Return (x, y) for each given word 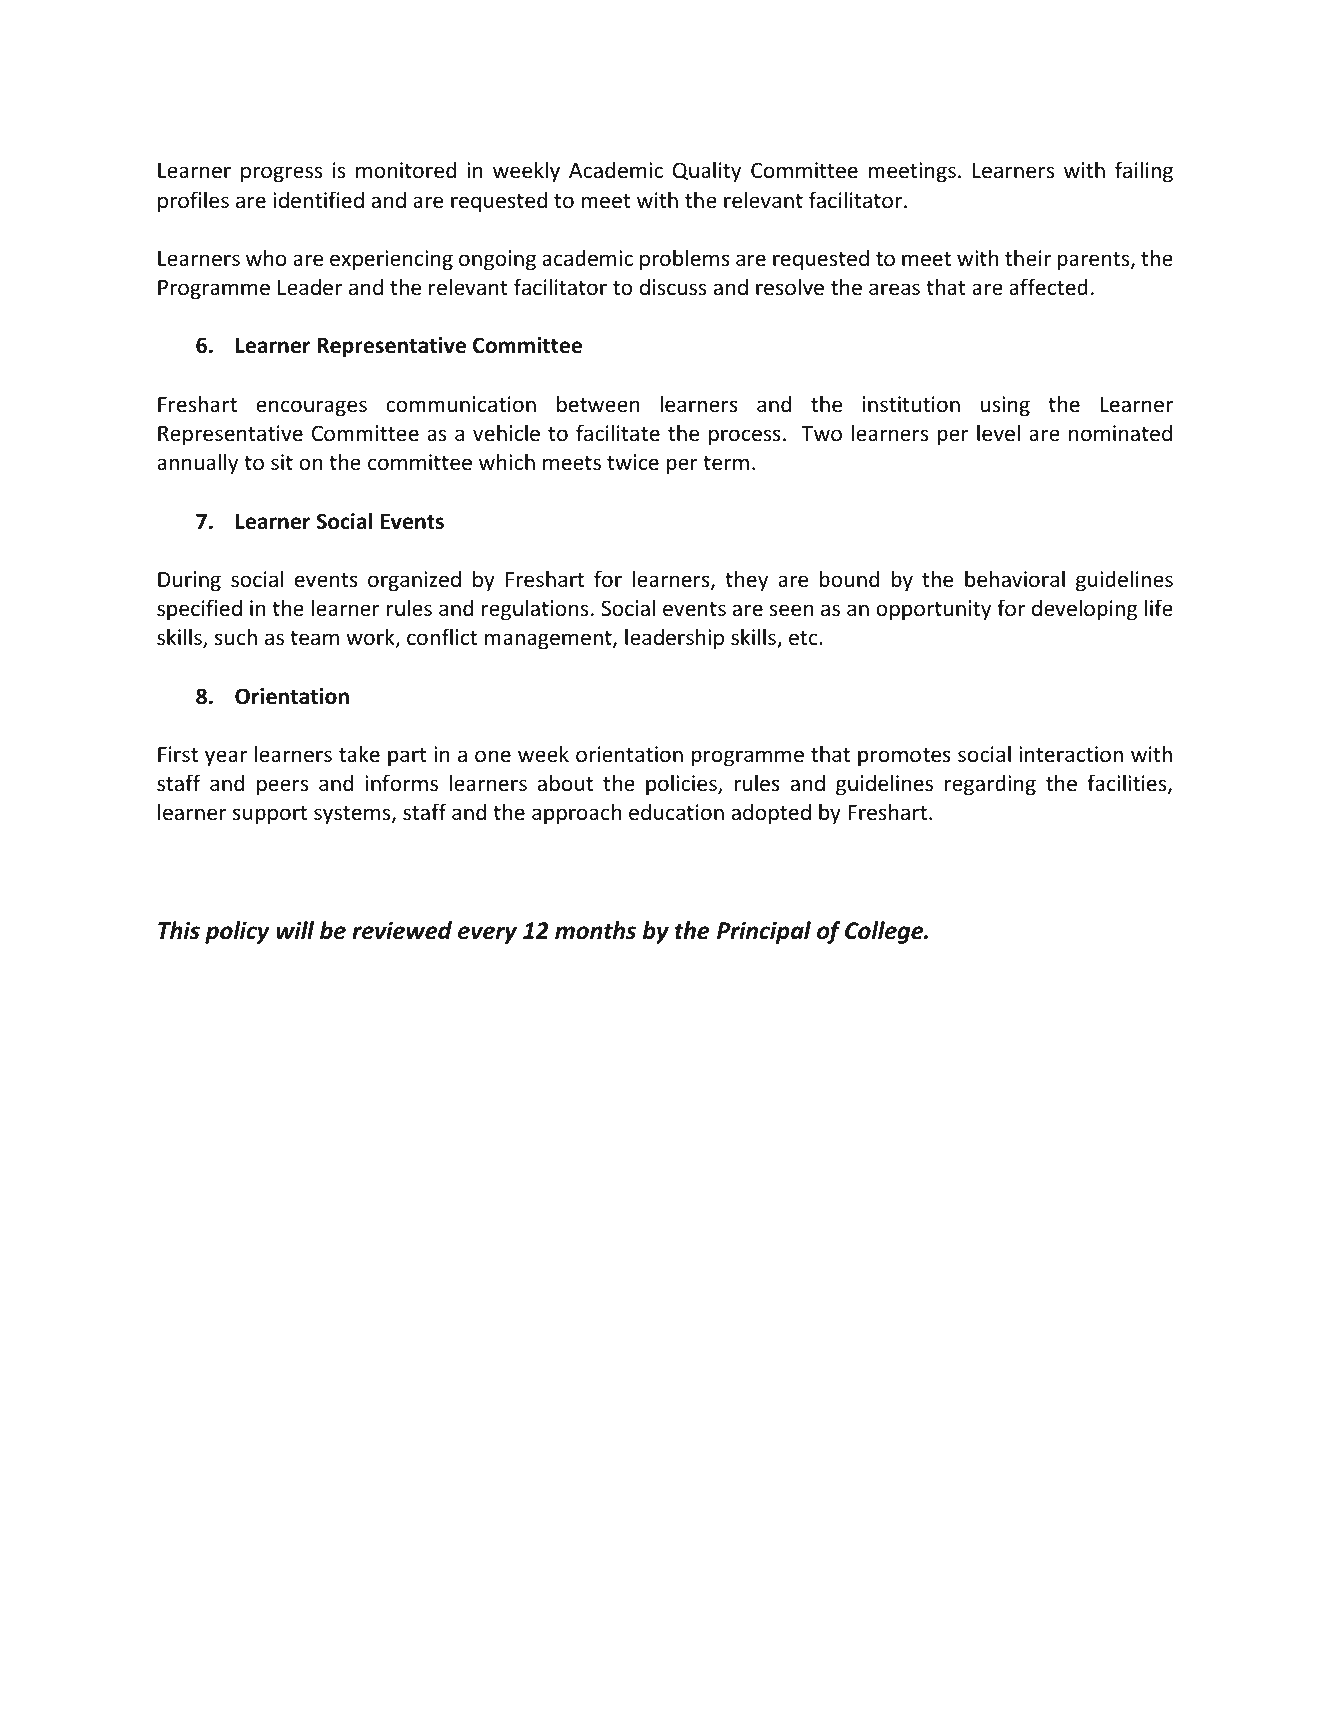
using (1005, 406)
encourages (311, 408)
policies (682, 785)
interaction (1071, 754)
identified (318, 200)
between (598, 403)
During (189, 581)
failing (1144, 172)
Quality (707, 172)
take (359, 753)
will (295, 930)
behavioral (1015, 579)
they (746, 581)
